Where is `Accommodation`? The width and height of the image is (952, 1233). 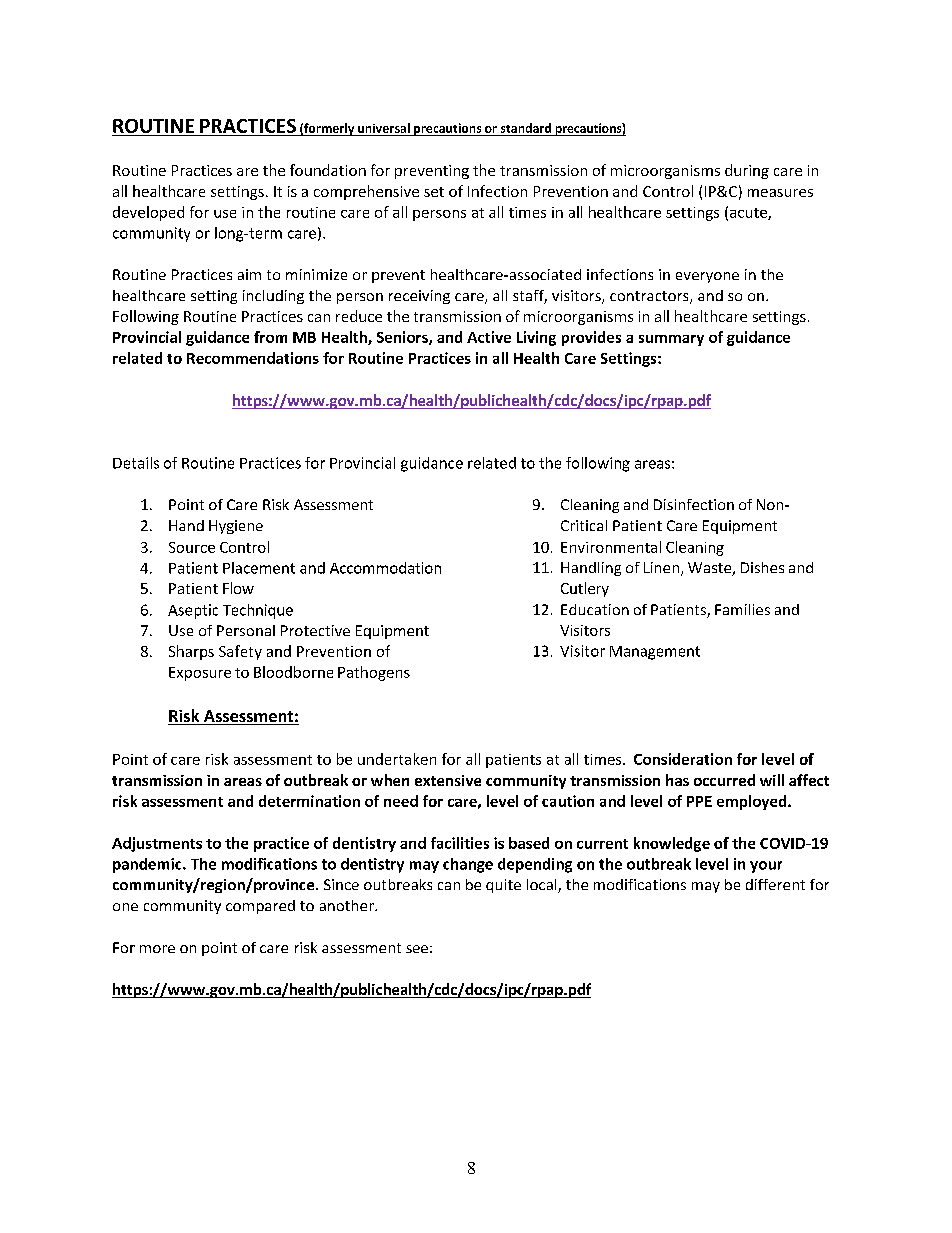
Accommodation is located at coordinates (385, 568).
